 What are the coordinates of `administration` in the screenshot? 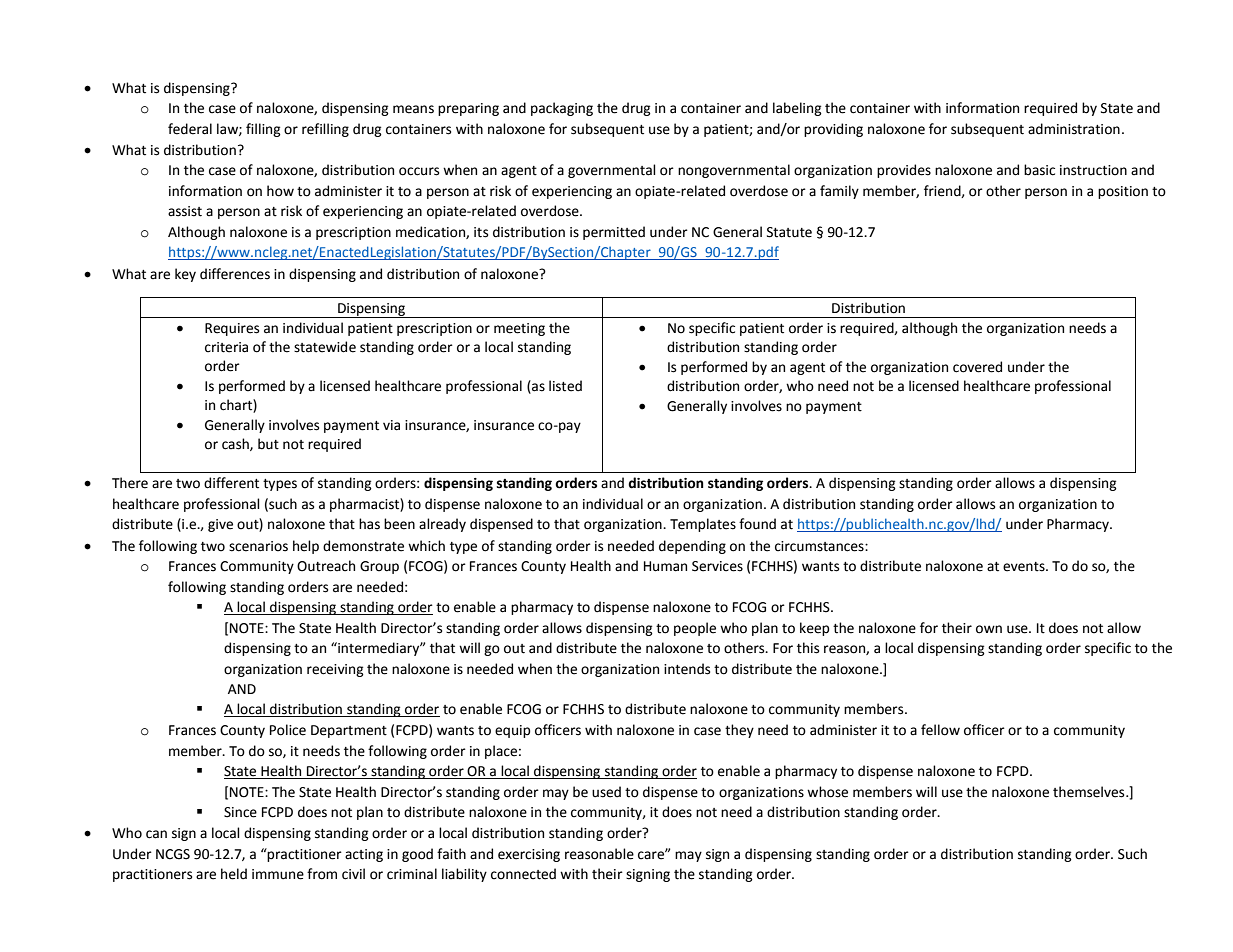 It's located at (1074, 129).
